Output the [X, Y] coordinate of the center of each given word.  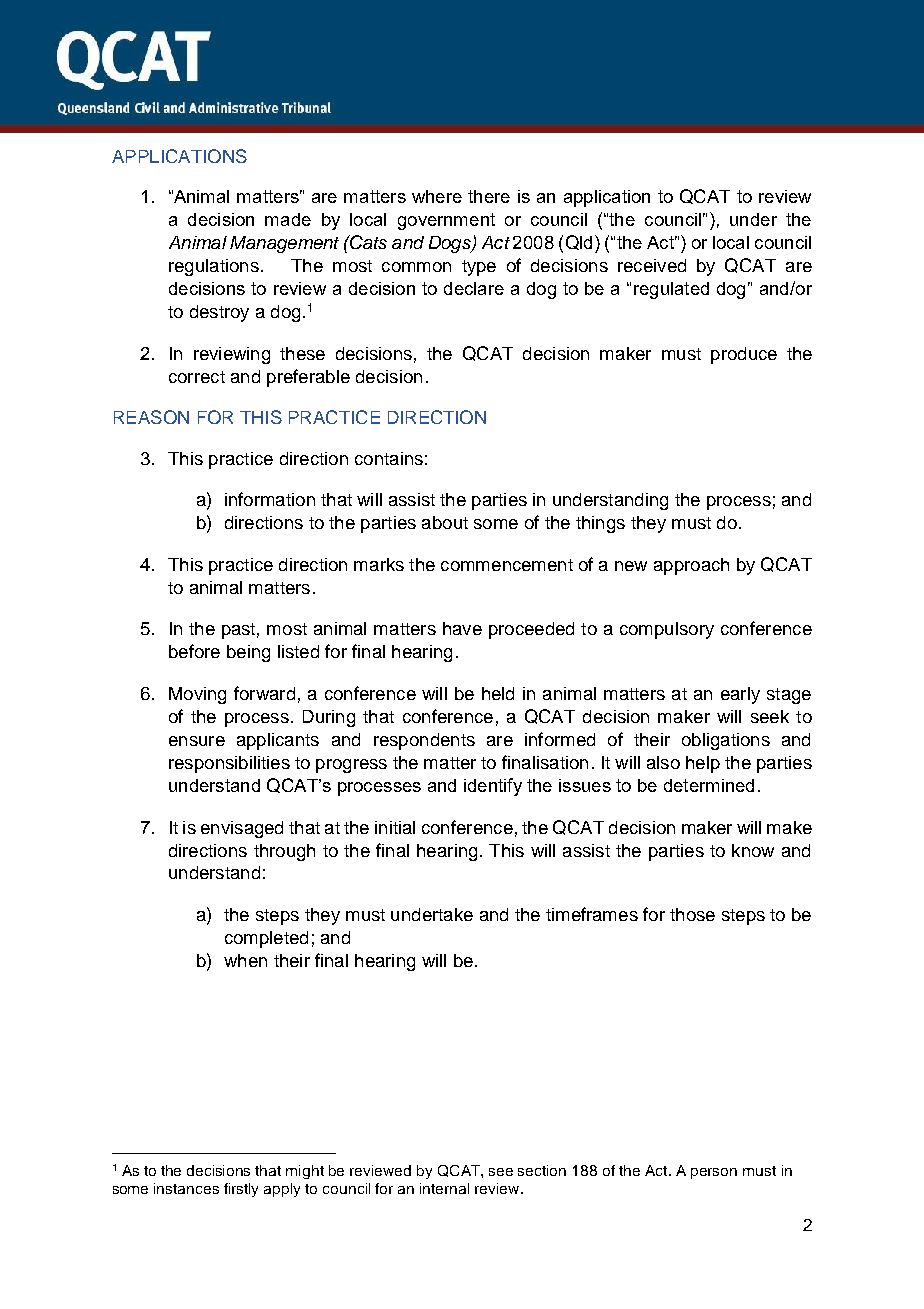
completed [266, 939]
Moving [197, 695]
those [692, 914]
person [714, 1173]
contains [389, 458]
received [652, 265]
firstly [241, 1190]
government [446, 221]
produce [744, 355]
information [270, 499]
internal [444, 1188]
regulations [214, 267]
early [740, 695]
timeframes [592, 914]
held [498, 693]
